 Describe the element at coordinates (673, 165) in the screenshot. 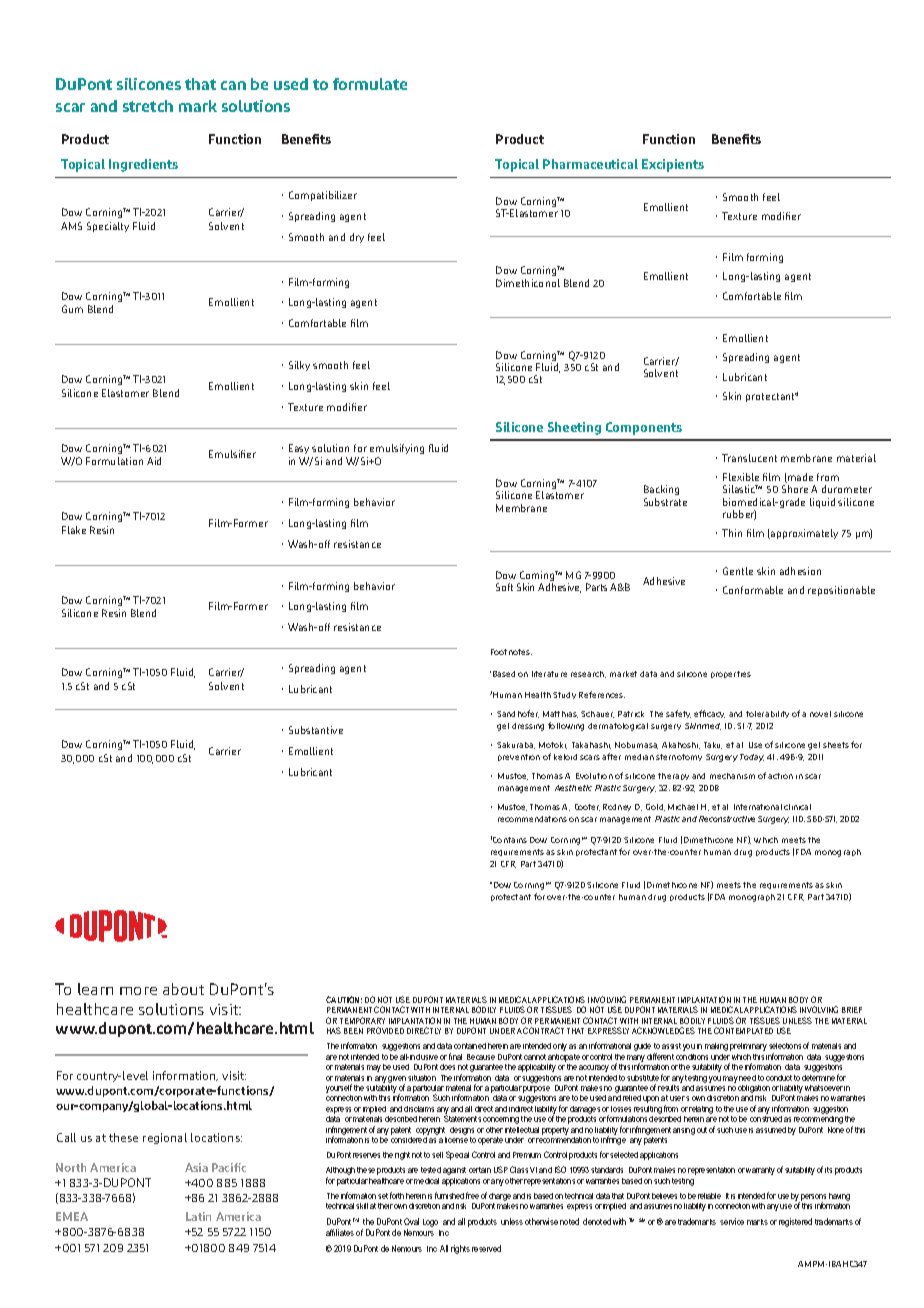

I see `Excipients` at that location.
